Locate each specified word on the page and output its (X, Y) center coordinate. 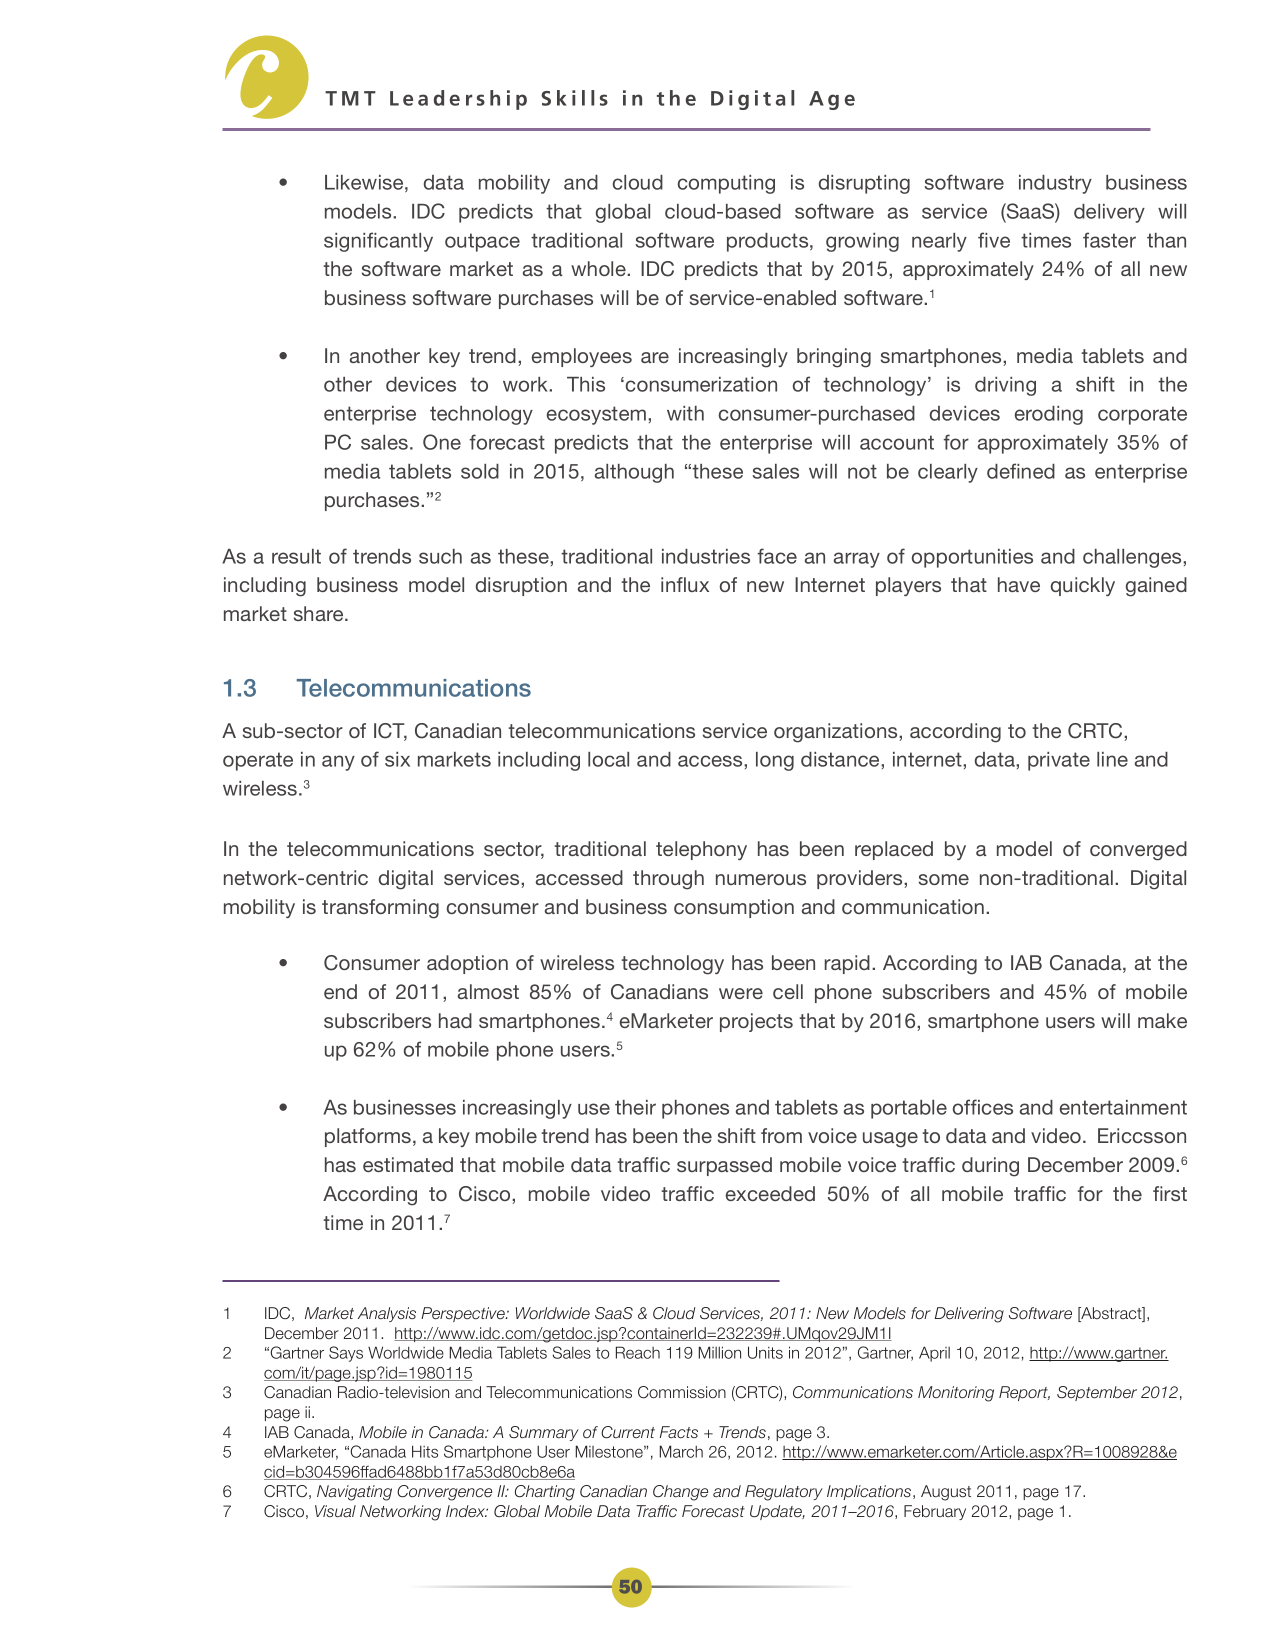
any (338, 763)
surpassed (724, 1166)
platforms (368, 1137)
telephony (701, 850)
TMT (350, 98)
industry (1055, 184)
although (634, 473)
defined (1021, 471)
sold (480, 471)
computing (726, 184)
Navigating (354, 1493)
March (681, 1451)
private (1059, 761)
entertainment (1123, 1107)
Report (1024, 1393)
